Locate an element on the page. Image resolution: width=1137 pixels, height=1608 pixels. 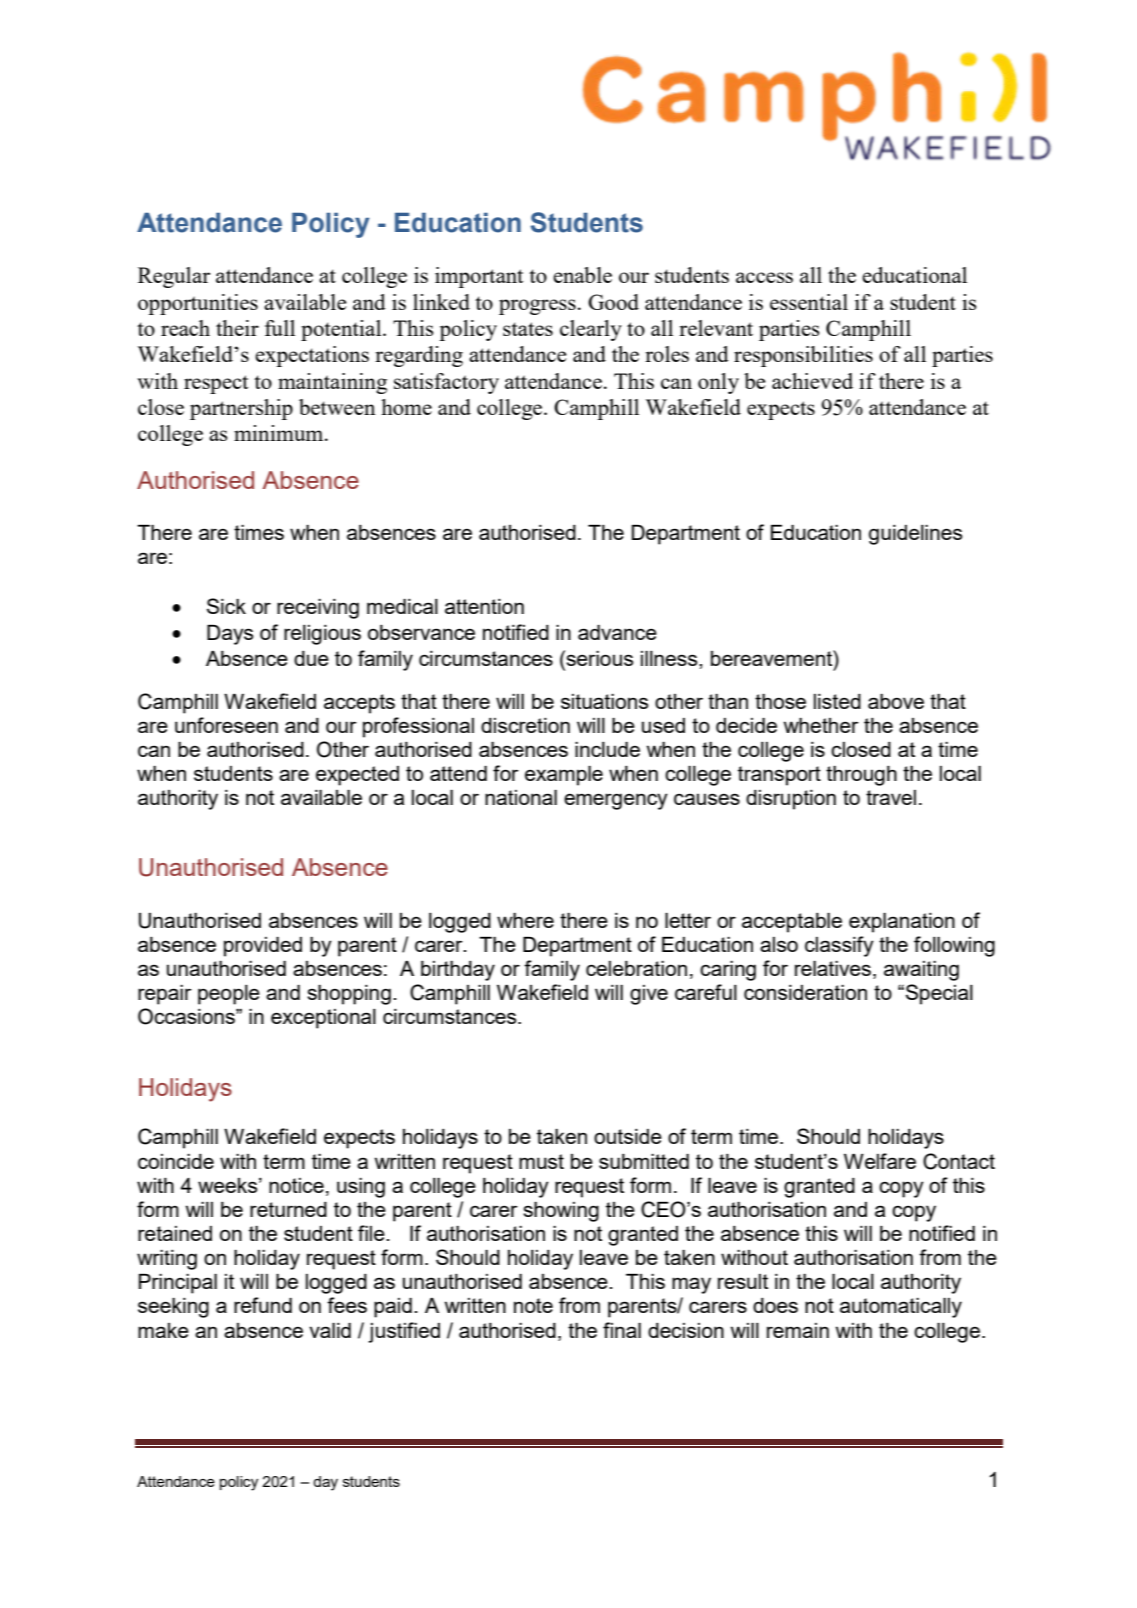
outside is located at coordinates (628, 1136).
